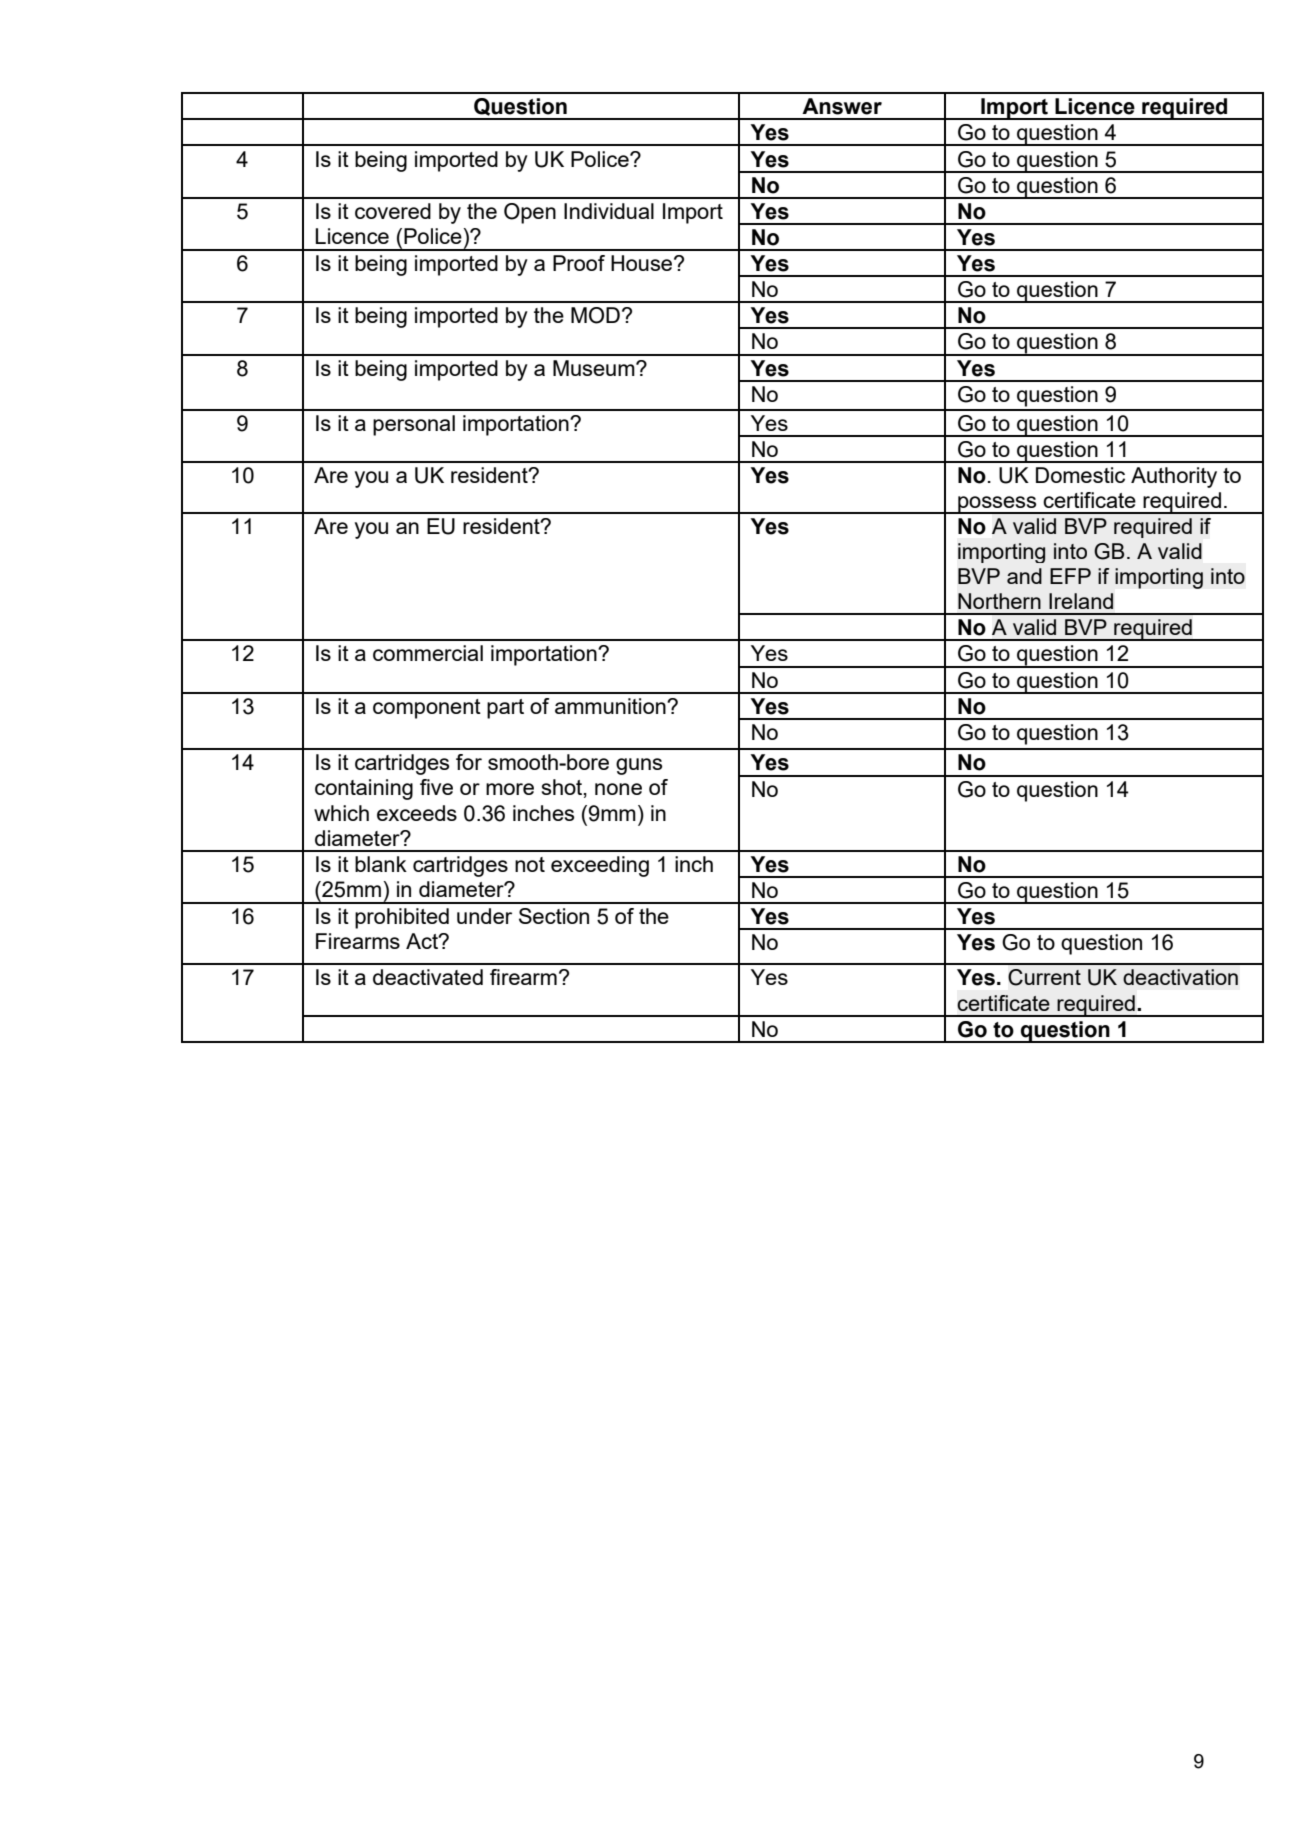 This screenshot has height=1834, width=1297. Describe the element at coordinates (1081, 601) in the screenshot. I see `Ireland` at that location.
